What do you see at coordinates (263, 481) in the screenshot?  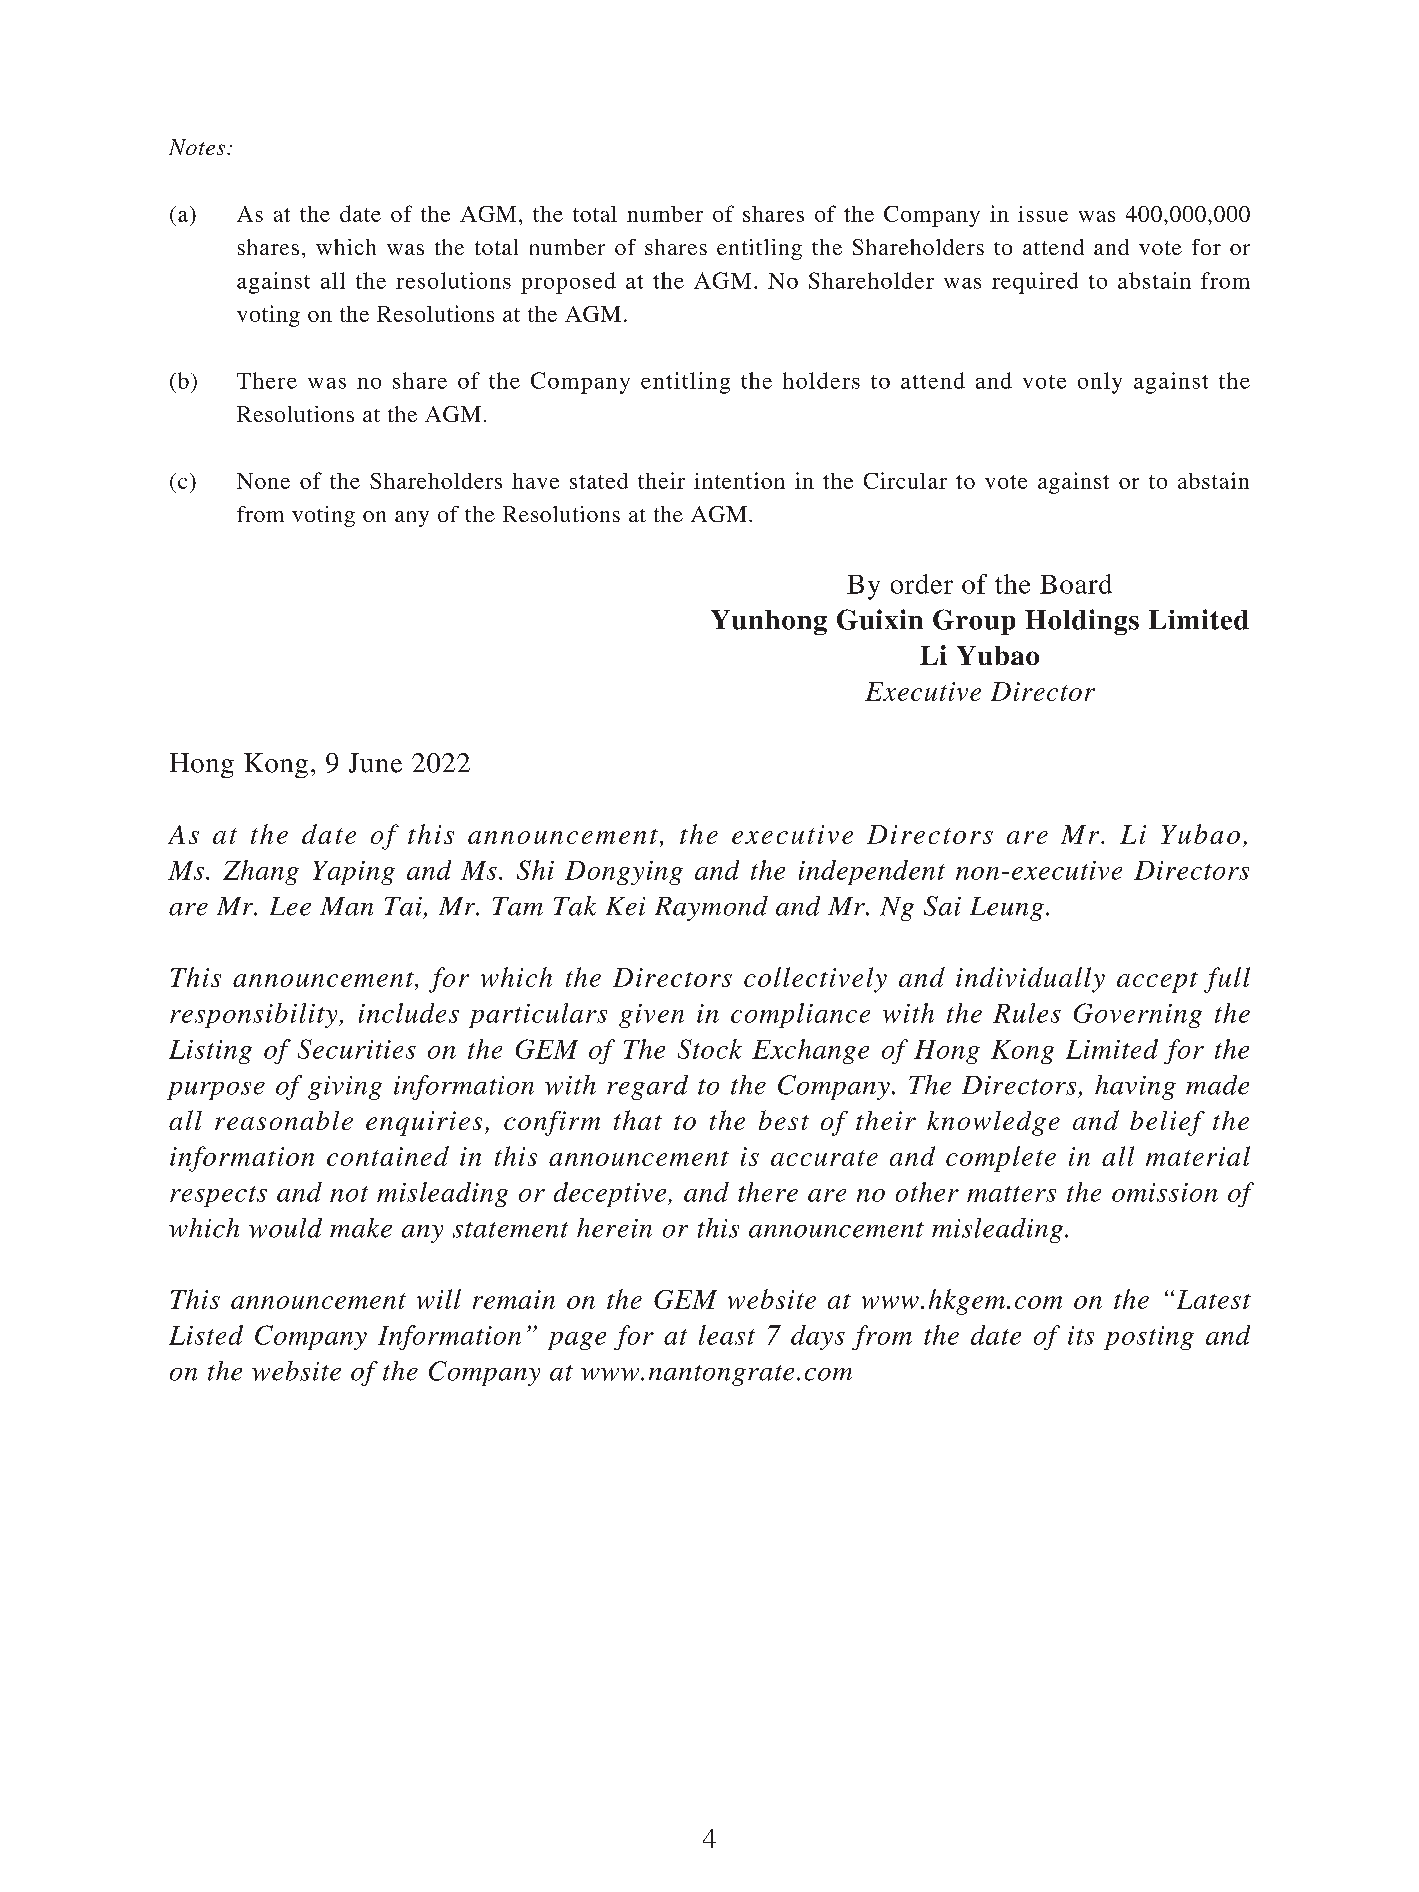 I see `None` at bounding box center [263, 481].
